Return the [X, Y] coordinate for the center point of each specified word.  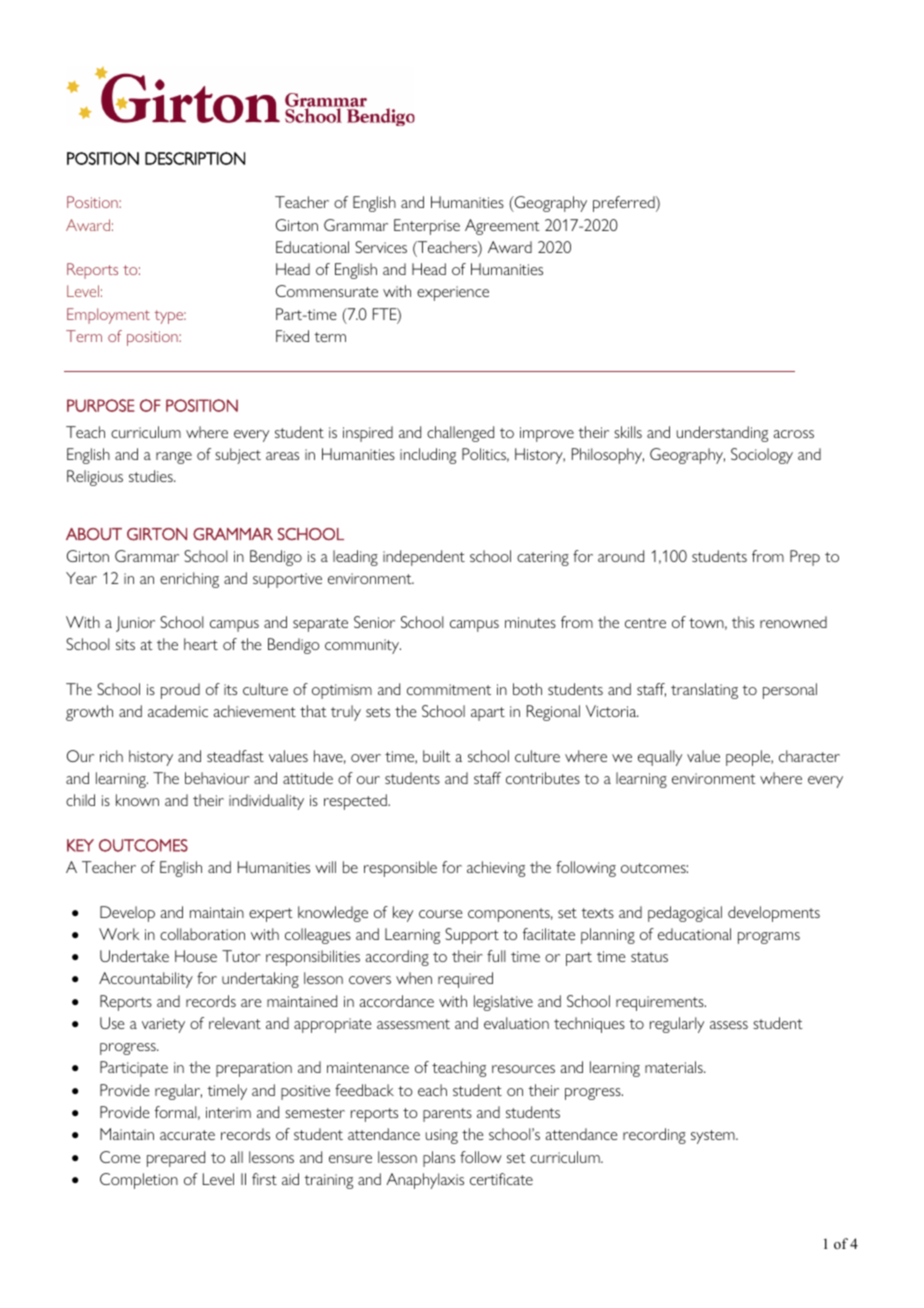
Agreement [502, 227]
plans [439, 1159]
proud [180, 691]
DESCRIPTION [195, 158]
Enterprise [427, 227]
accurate [187, 1135]
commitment [449, 689]
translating [704, 691]
